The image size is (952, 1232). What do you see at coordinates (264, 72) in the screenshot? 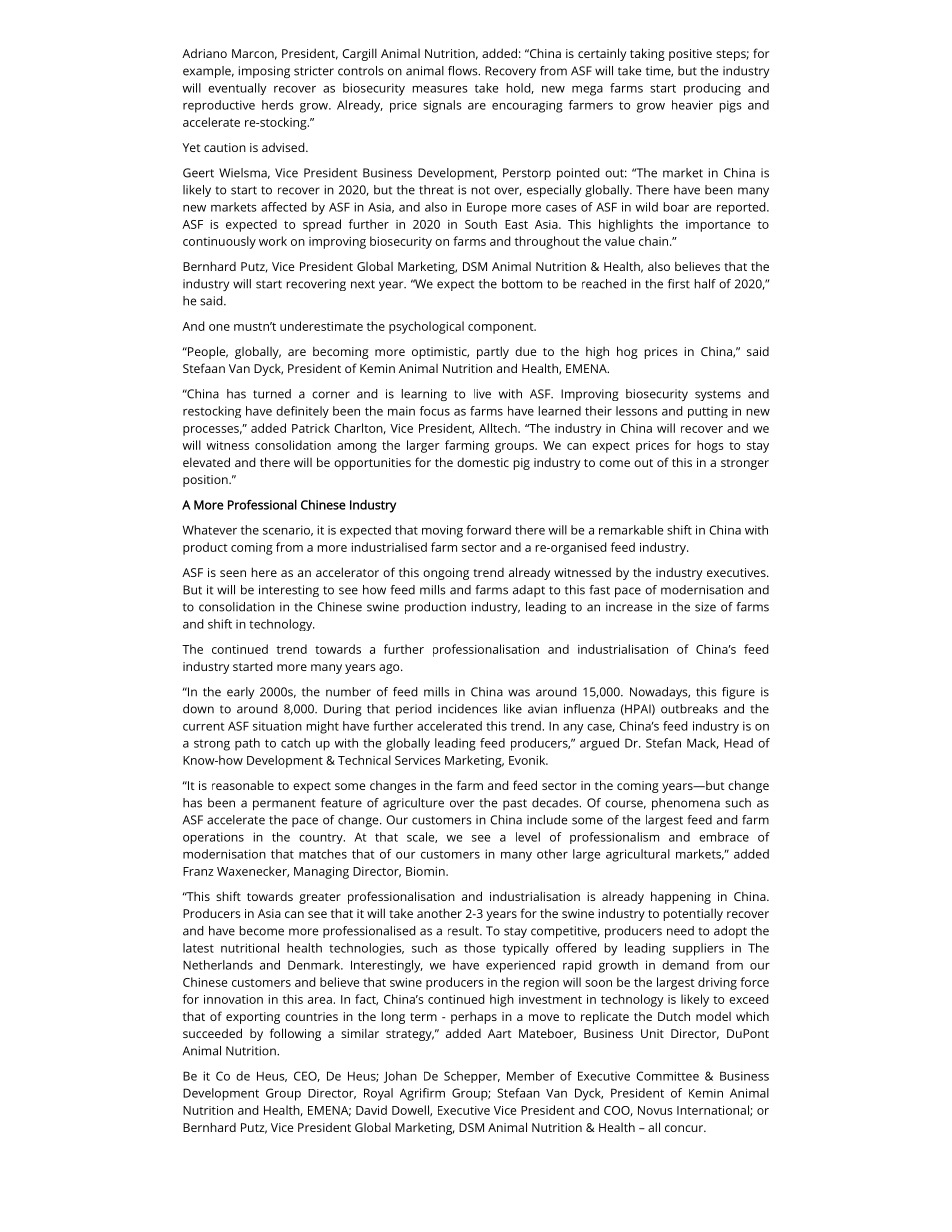
I see `imposing` at bounding box center [264, 72].
